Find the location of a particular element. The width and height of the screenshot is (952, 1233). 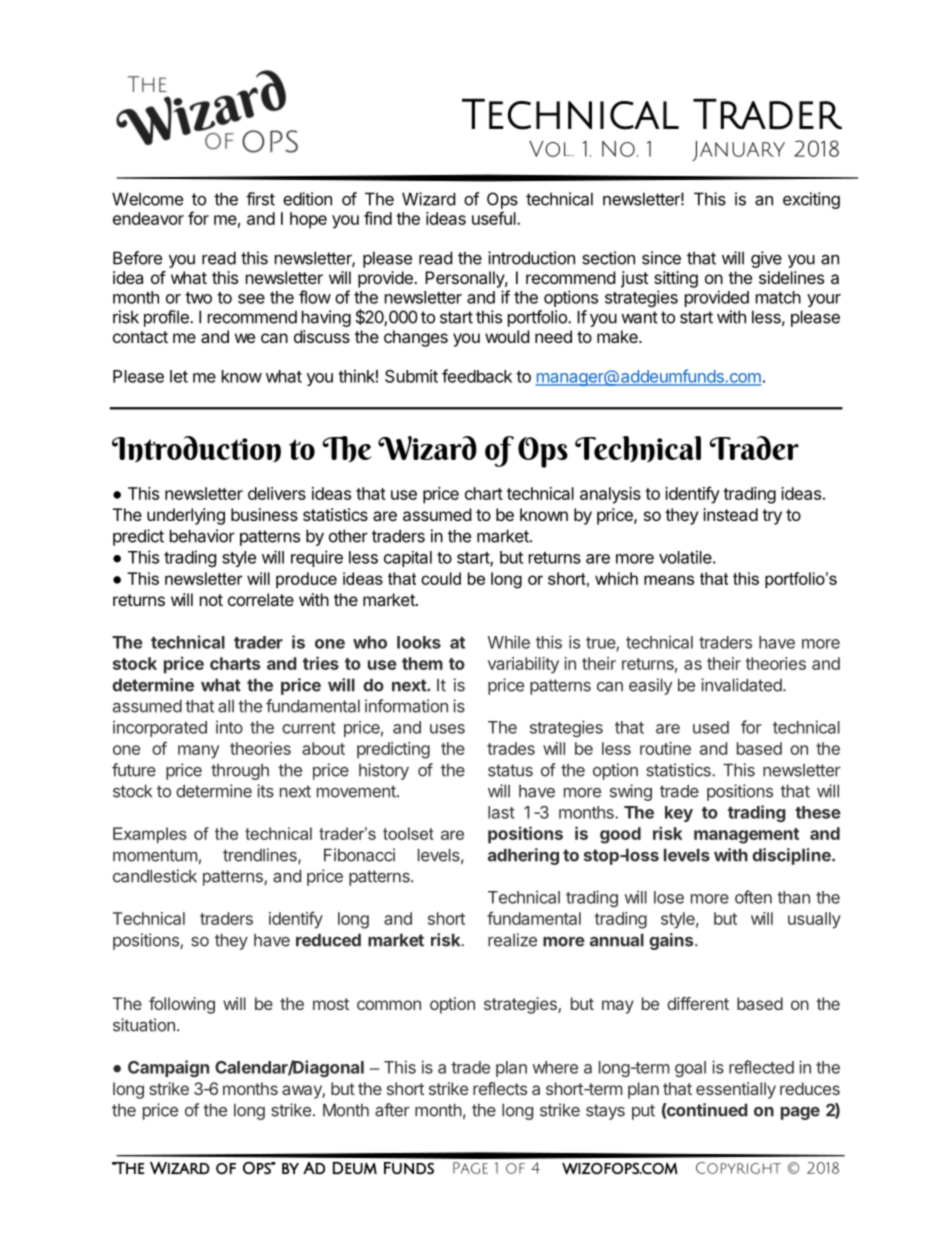

useful is located at coordinates (495, 218).
